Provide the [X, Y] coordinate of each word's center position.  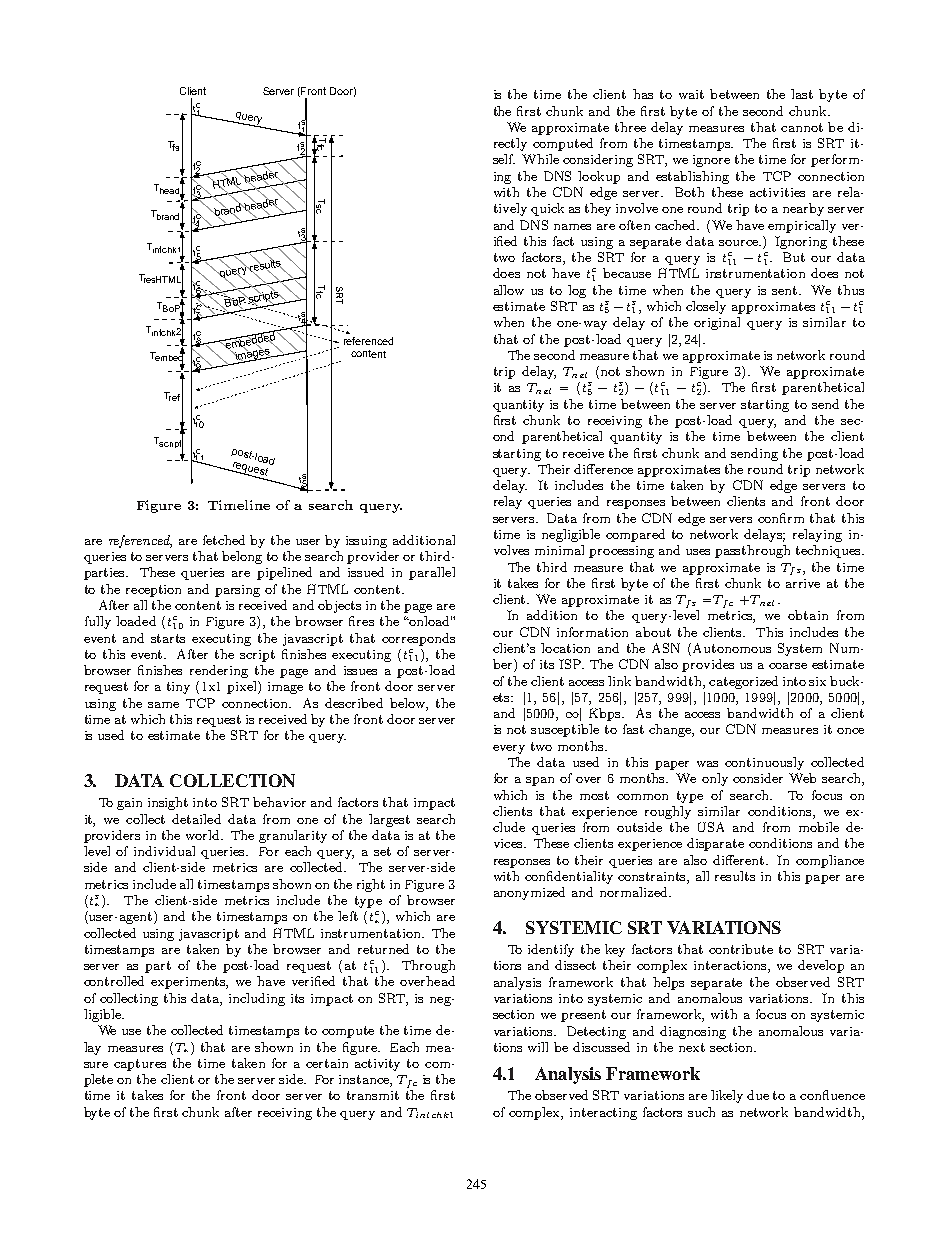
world [204, 835]
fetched [224, 540]
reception [153, 591]
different [738, 860]
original [717, 323]
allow [509, 290]
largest [389, 820]
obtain [808, 615]
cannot [802, 127]
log [577, 291]
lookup [599, 177]
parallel [432, 573]
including [257, 999]
